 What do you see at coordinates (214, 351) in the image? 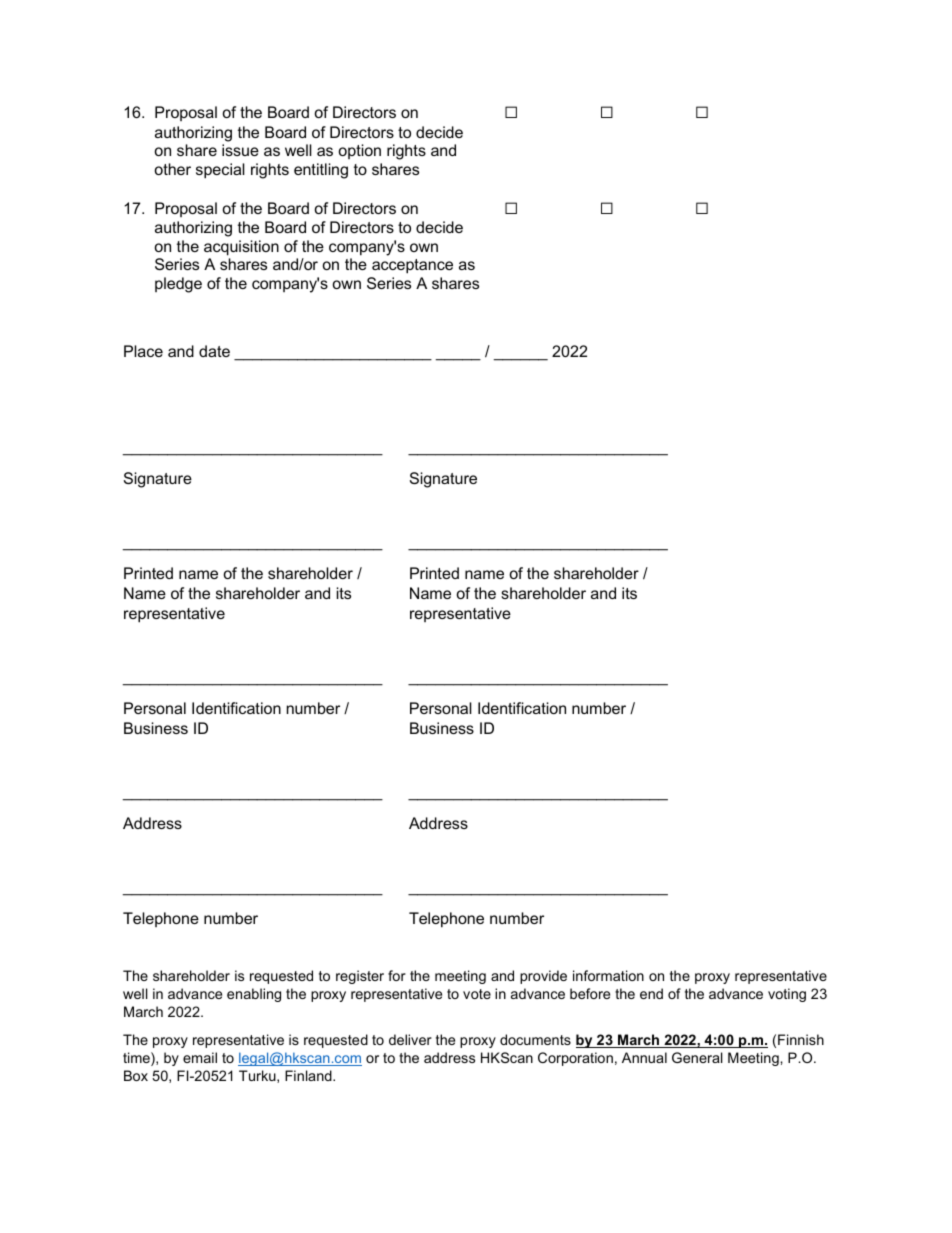
I see `date` at bounding box center [214, 351].
